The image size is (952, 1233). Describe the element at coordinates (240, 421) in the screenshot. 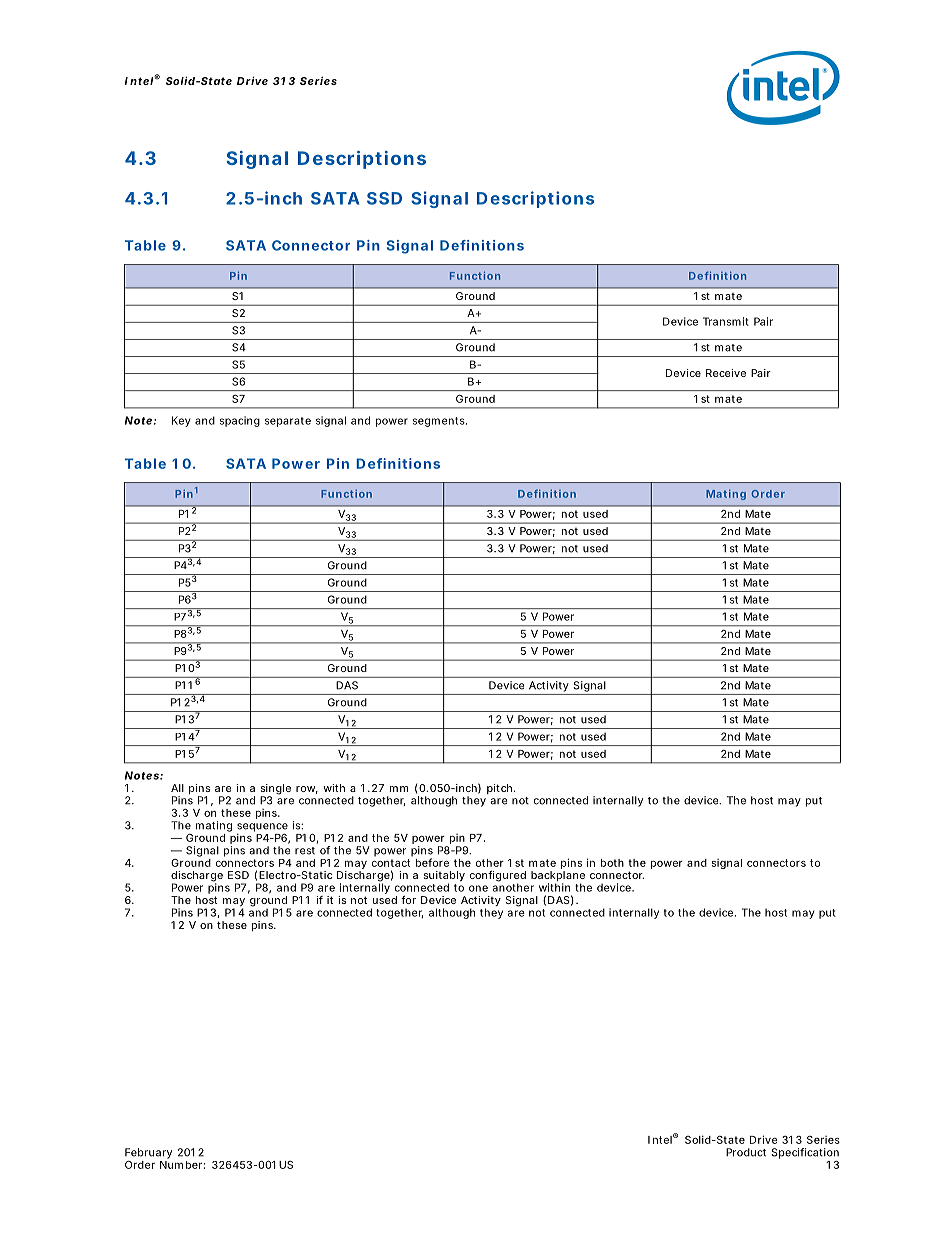

I see `spacing` at that location.
